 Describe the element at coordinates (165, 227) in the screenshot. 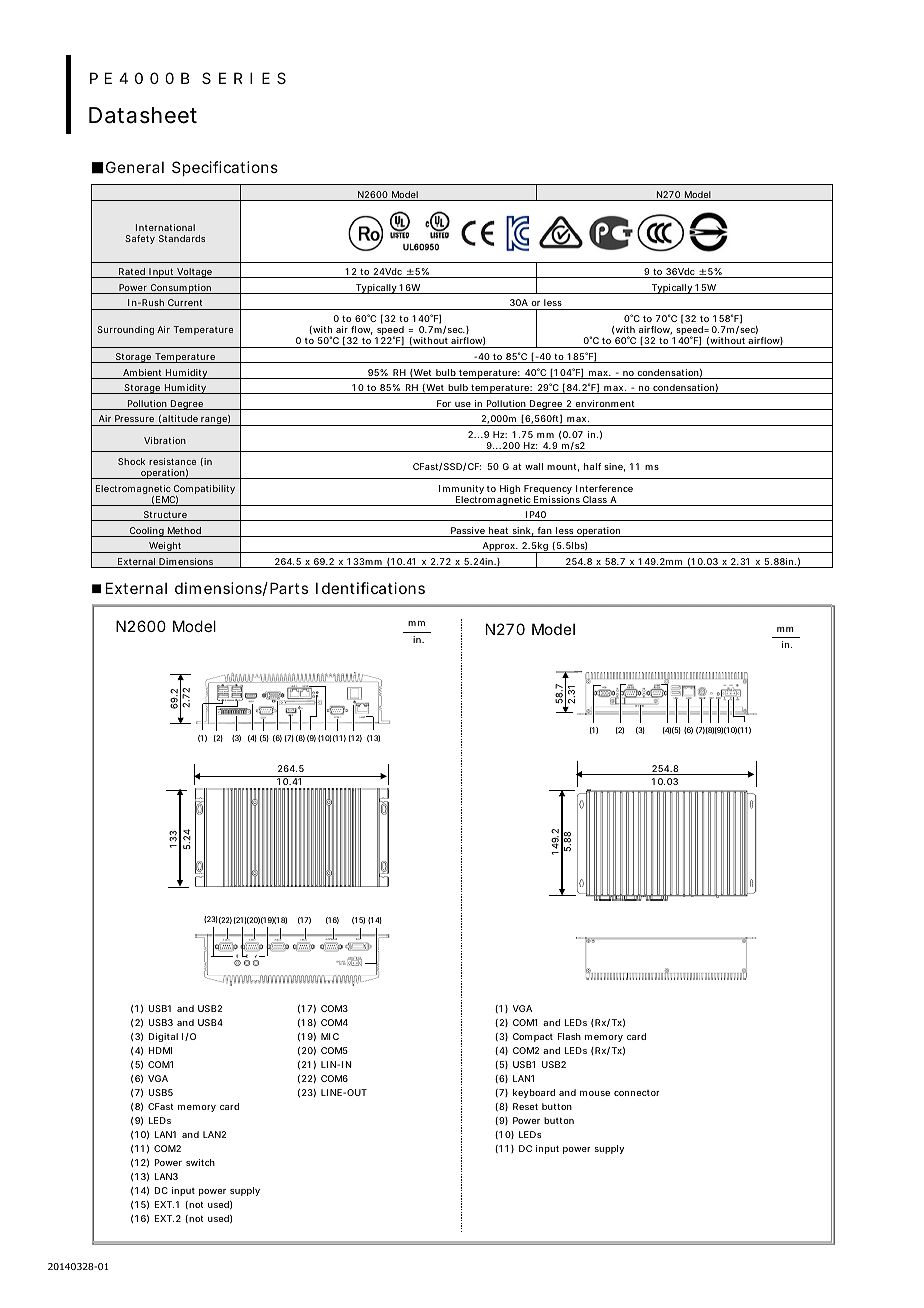

I see `International` at that location.
